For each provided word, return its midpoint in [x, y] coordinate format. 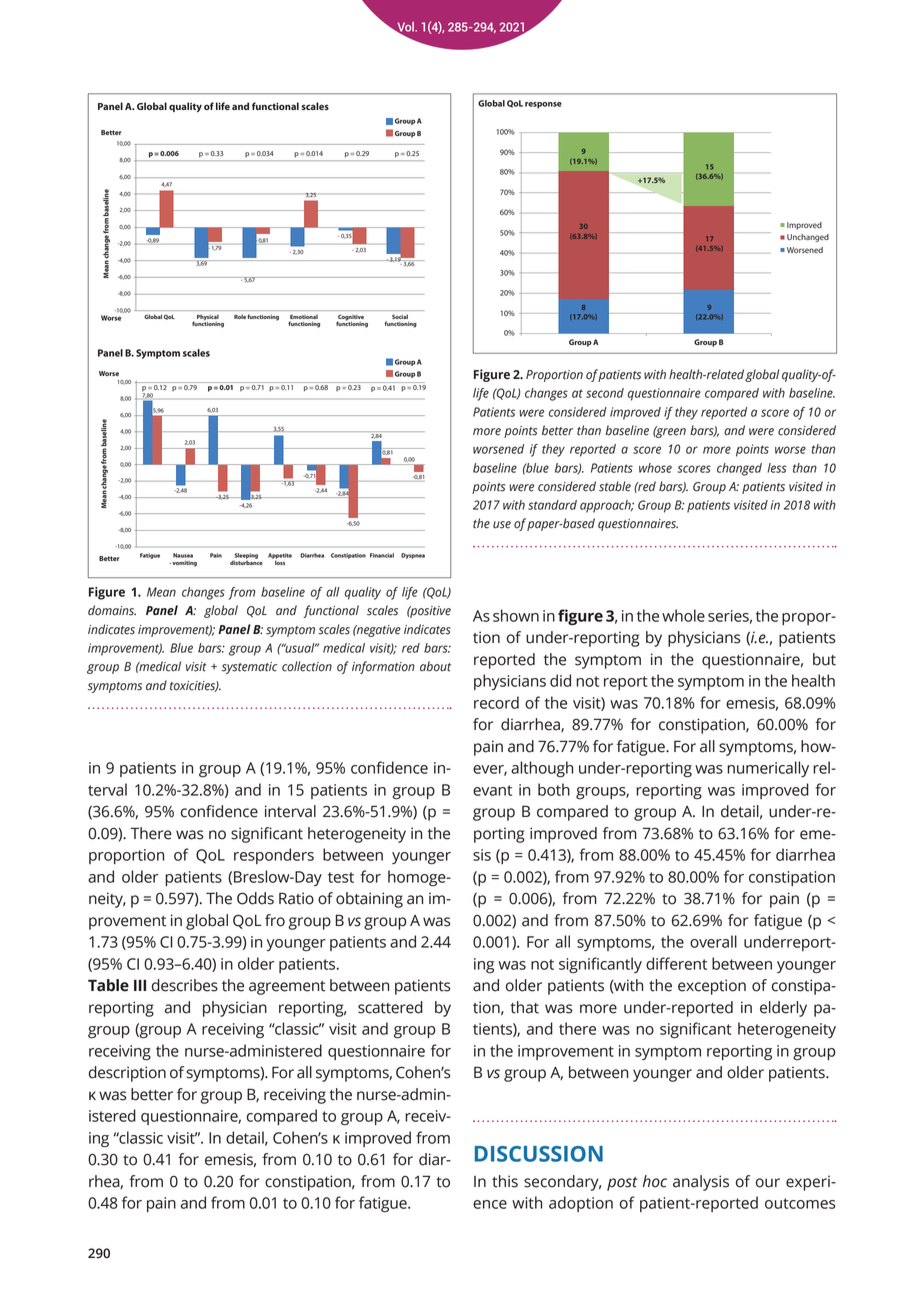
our [768, 1183]
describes [185, 985]
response [543, 105]
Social [400, 317]
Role [240, 317]
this [505, 1181]
